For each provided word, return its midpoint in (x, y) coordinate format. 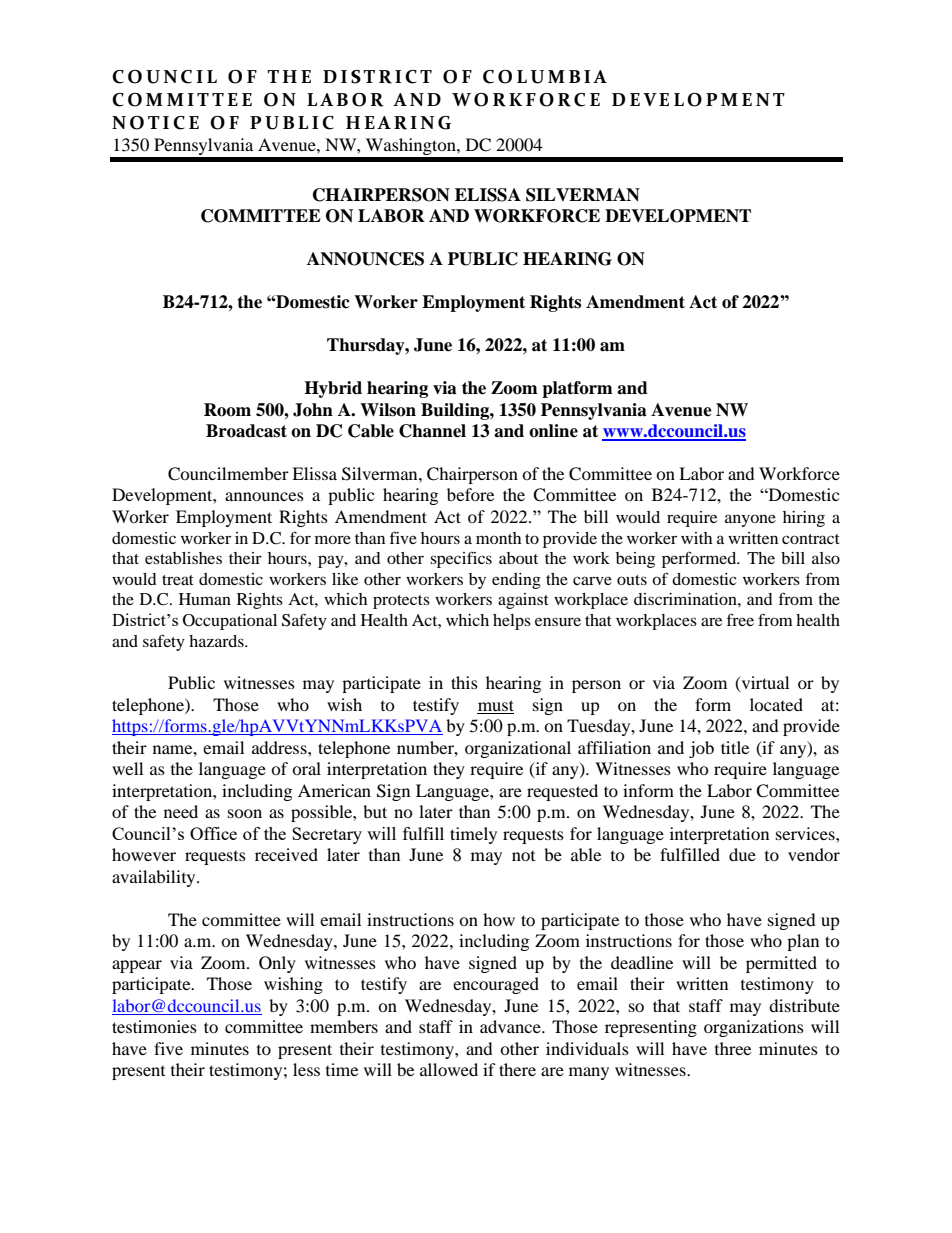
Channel (432, 431)
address (280, 747)
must (495, 707)
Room (227, 410)
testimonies (154, 1026)
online (553, 431)
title (735, 747)
